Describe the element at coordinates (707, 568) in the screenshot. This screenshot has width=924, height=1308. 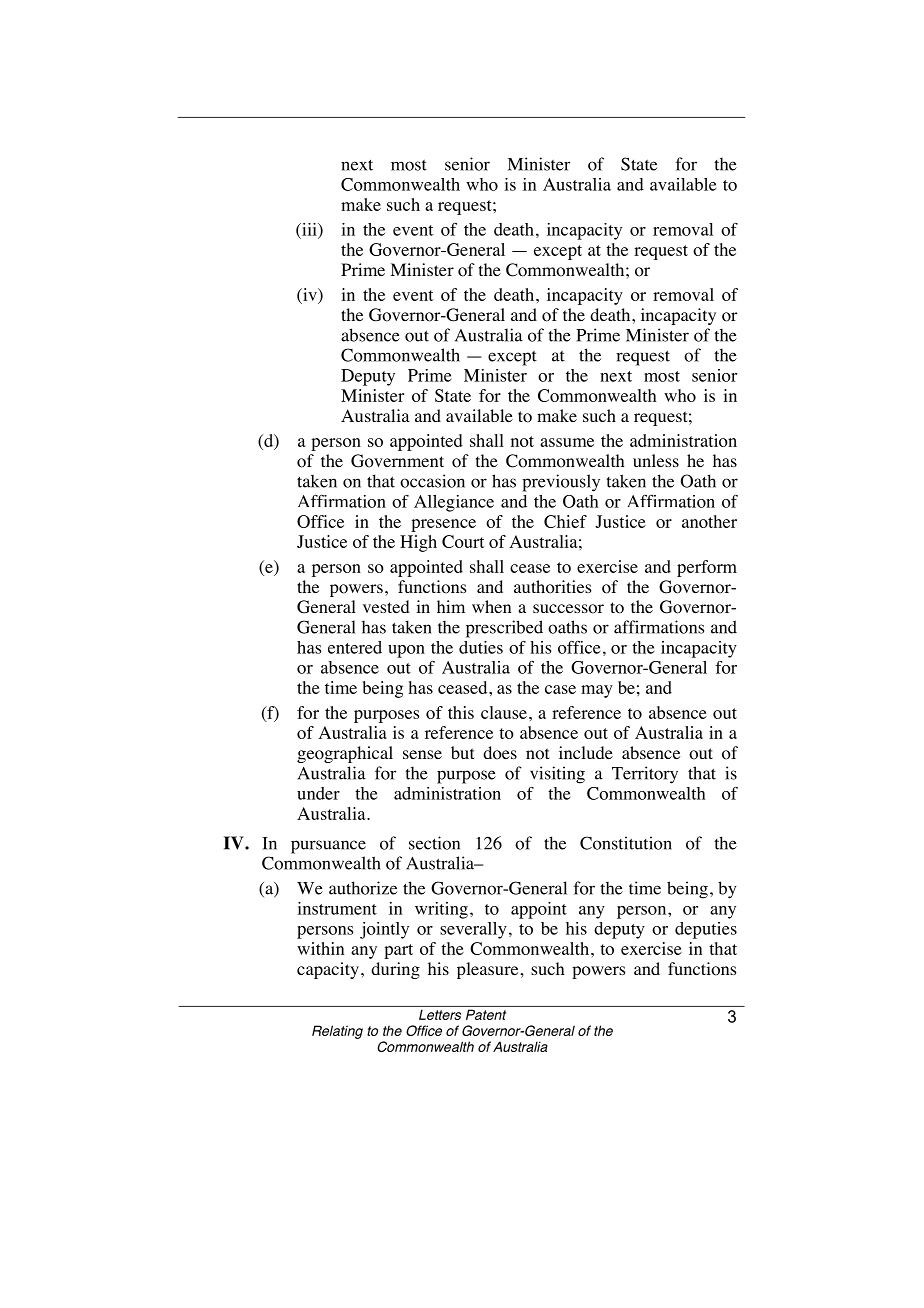
I see `perform` at that location.
